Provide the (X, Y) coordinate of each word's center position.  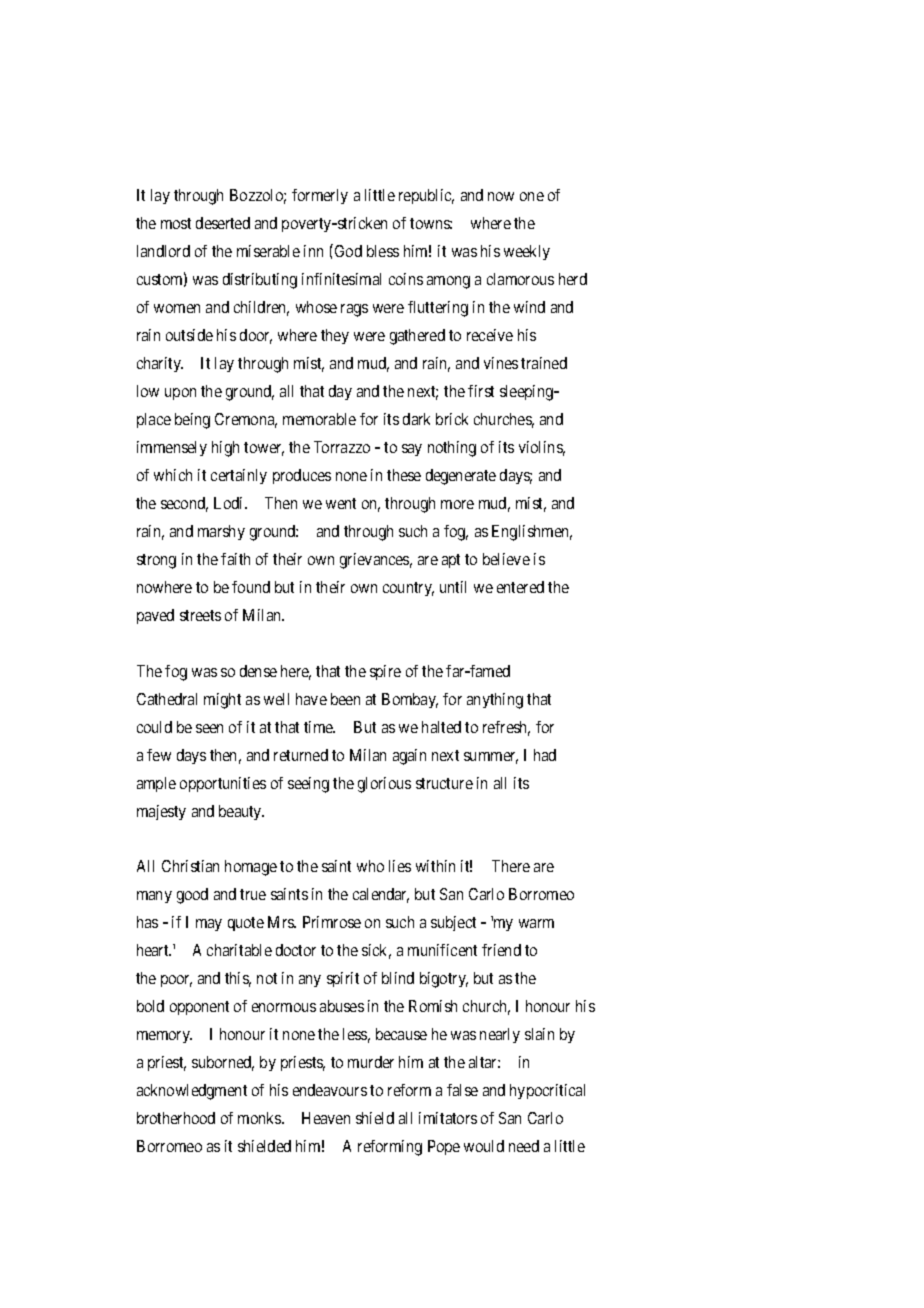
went (341, 503)
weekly (527, 252)
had (545, 755)
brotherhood (176, 1118)
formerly (320, 196)
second (184, 504)
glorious (384, 785)
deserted (223, 223)
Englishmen (532, 533)
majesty (161, 812)
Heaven (326, 1118)
